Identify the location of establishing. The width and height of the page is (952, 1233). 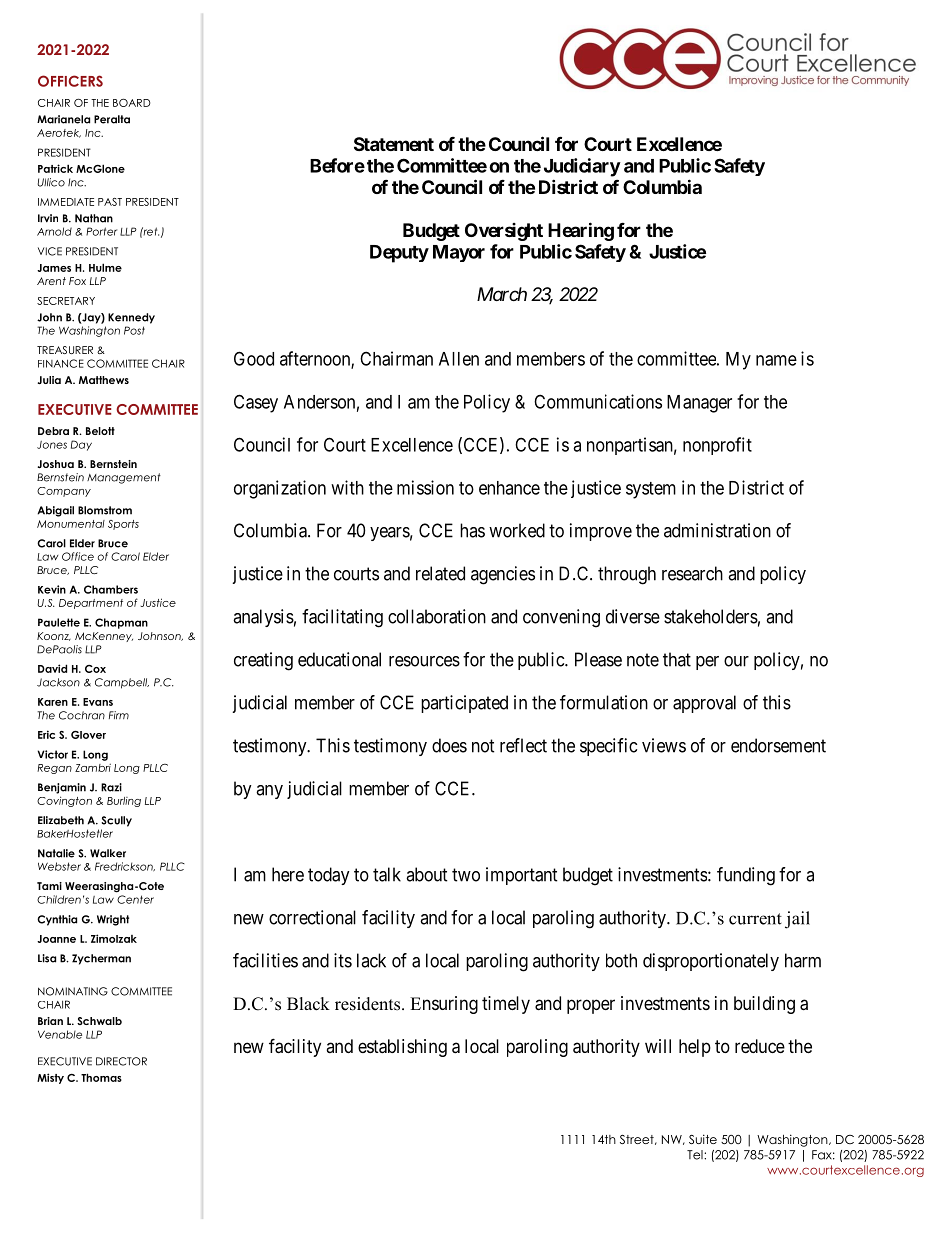
(402, 1048).
